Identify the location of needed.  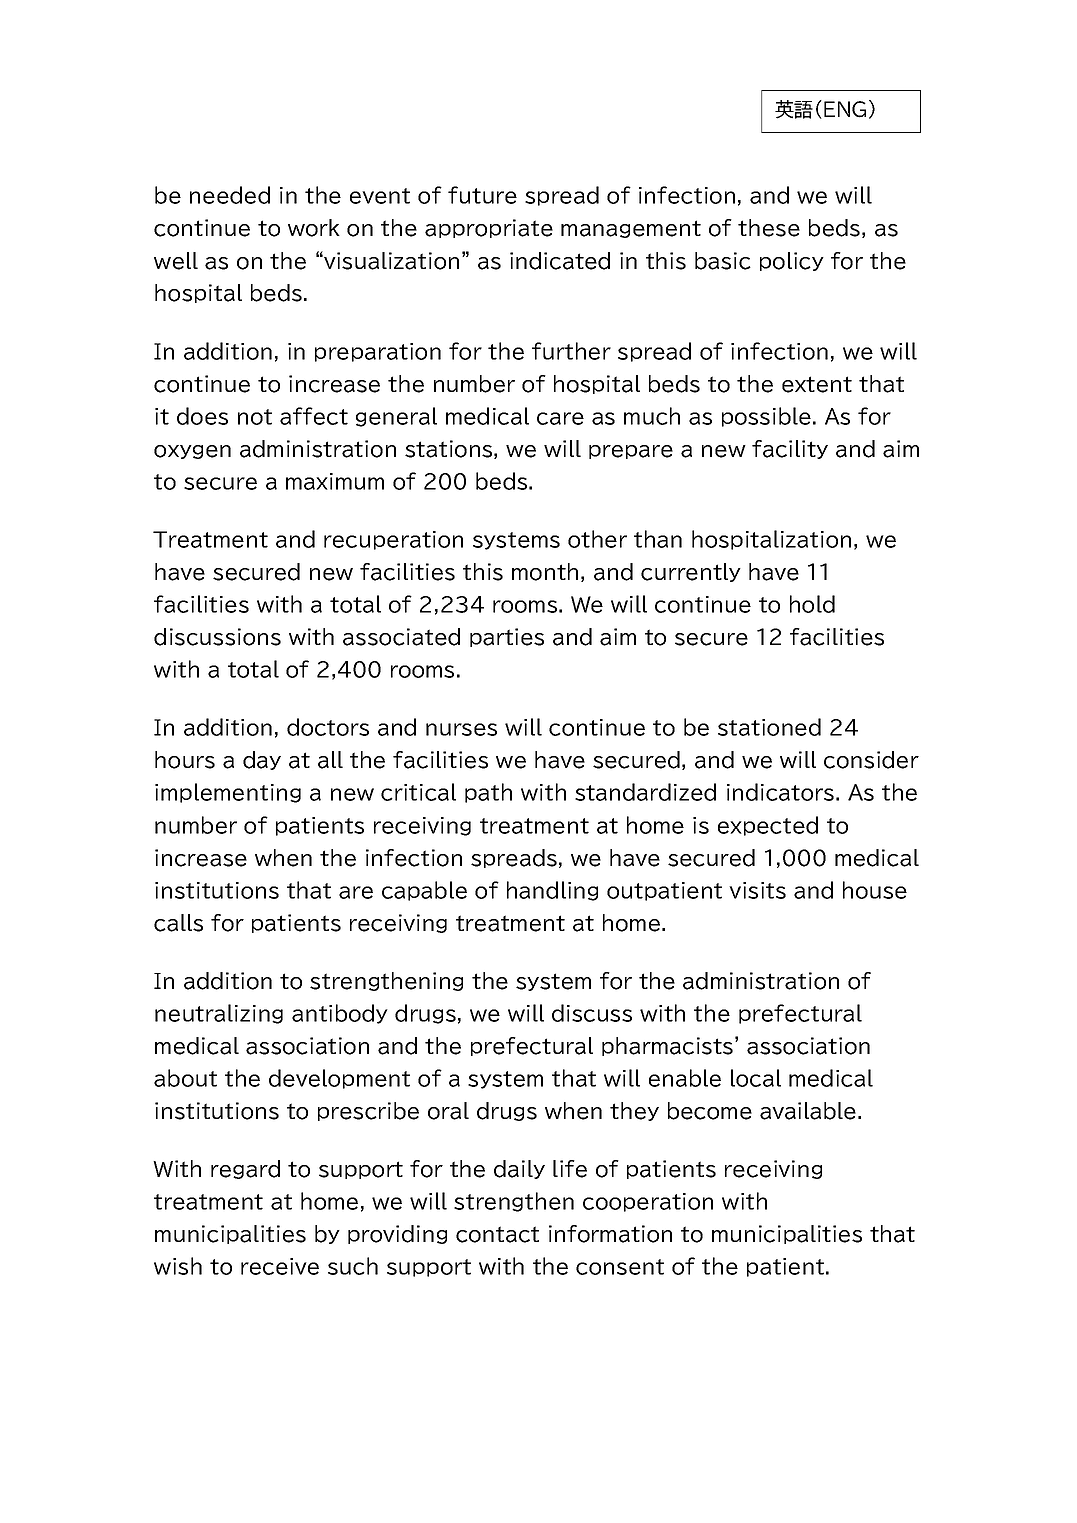
(230, 195).
